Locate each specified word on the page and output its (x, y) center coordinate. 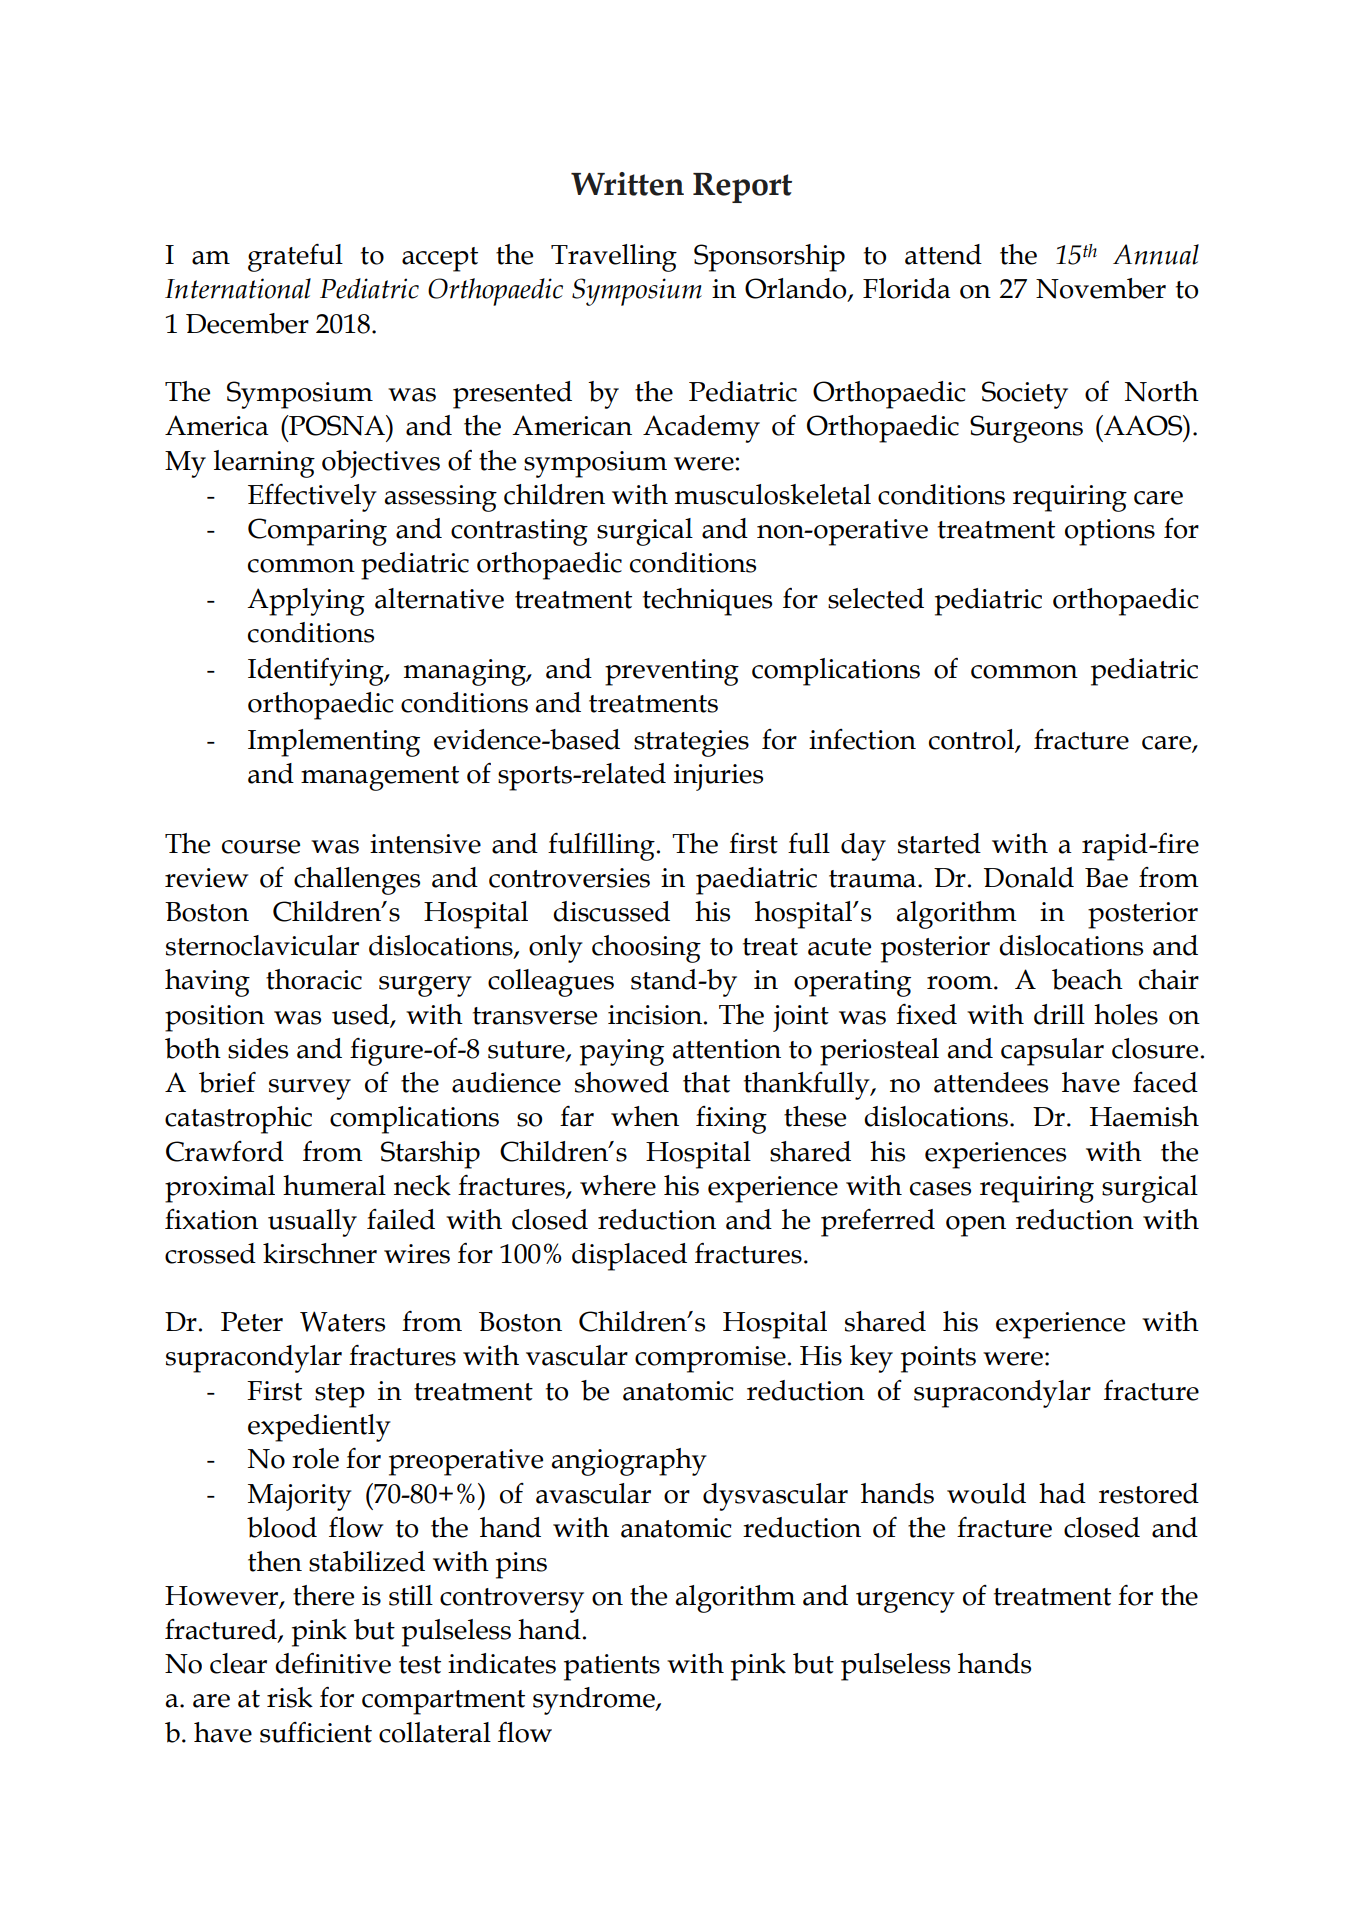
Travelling (614, 258)
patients (612, 1667)
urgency (905, 1602)
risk (290, 1697)
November (1101, 288)
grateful (295, 257)
